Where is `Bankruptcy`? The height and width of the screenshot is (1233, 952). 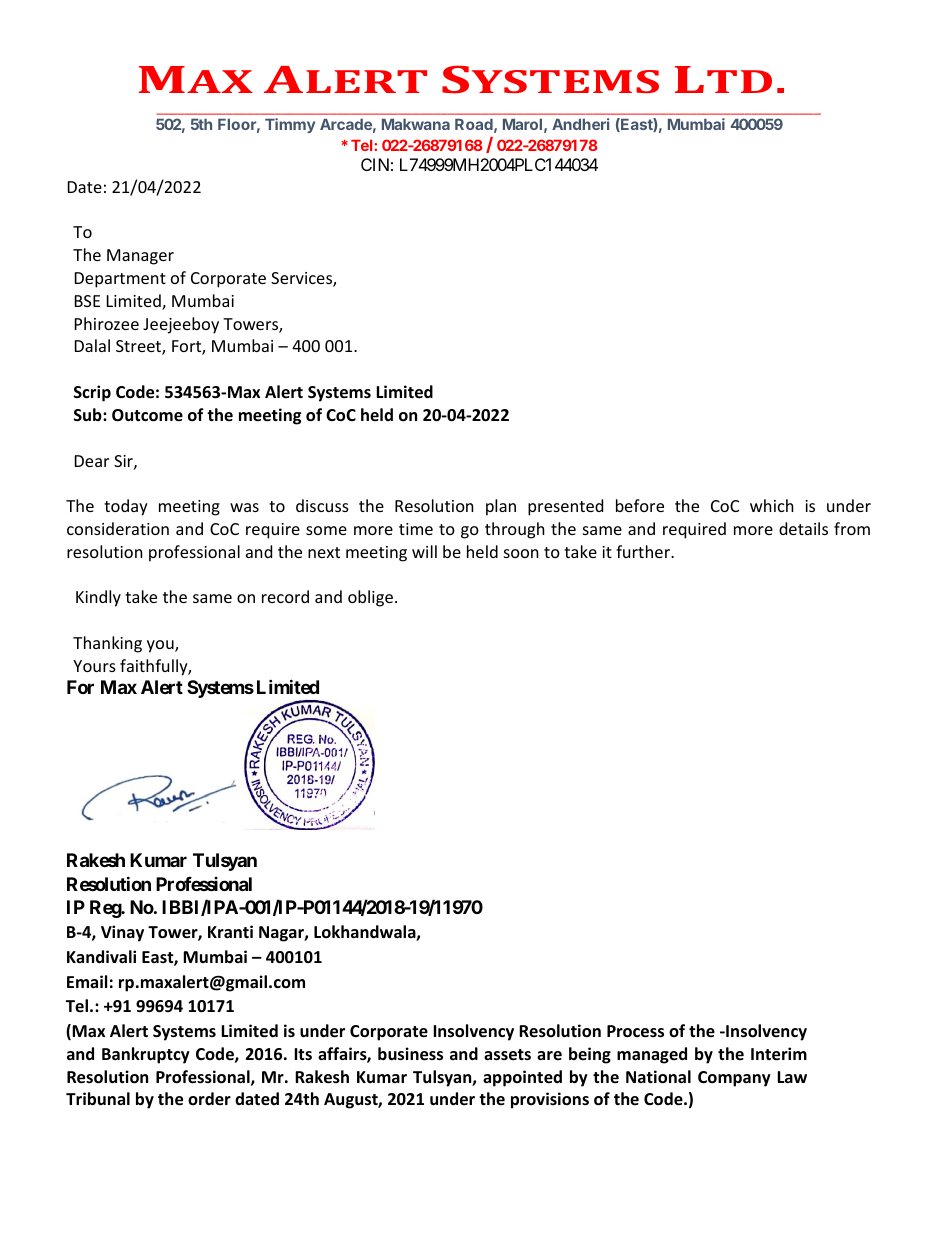 Bankruptcy is located at coordinates (146, 1055).
